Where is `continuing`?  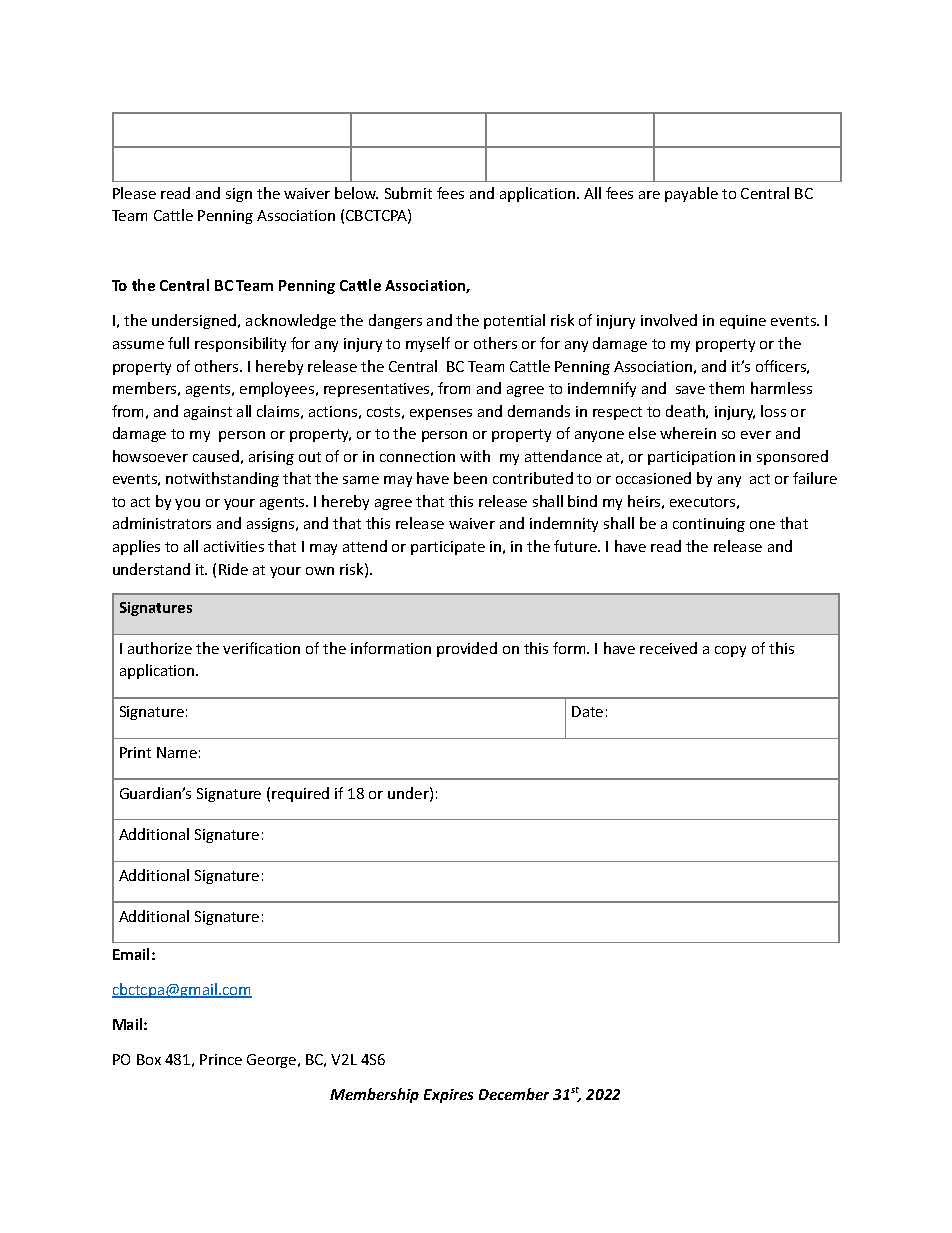
continuing is located at coordinates (709, 525).
